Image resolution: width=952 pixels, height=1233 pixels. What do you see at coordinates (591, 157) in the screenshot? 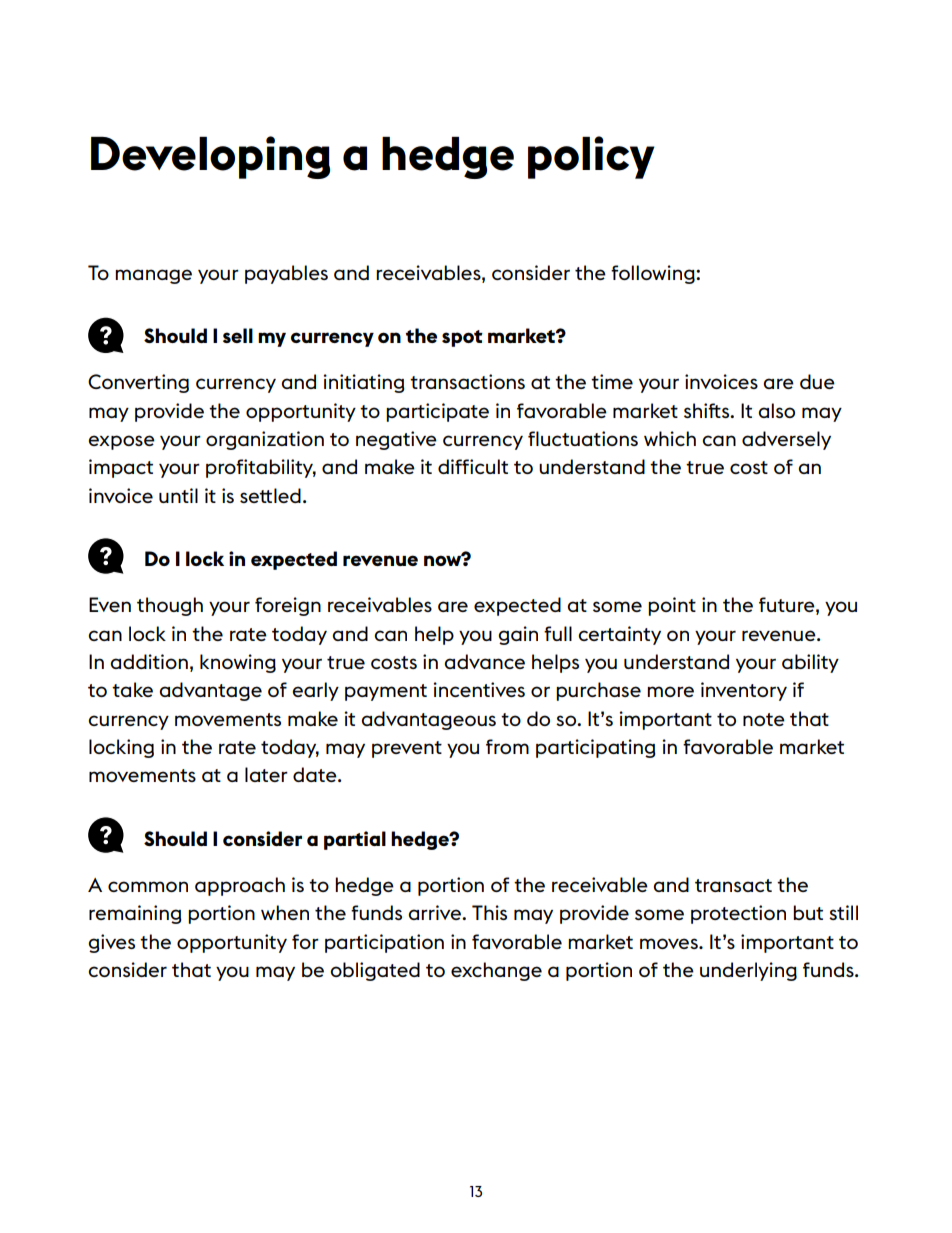
I see `policy` at bounding box center [591, 157].
